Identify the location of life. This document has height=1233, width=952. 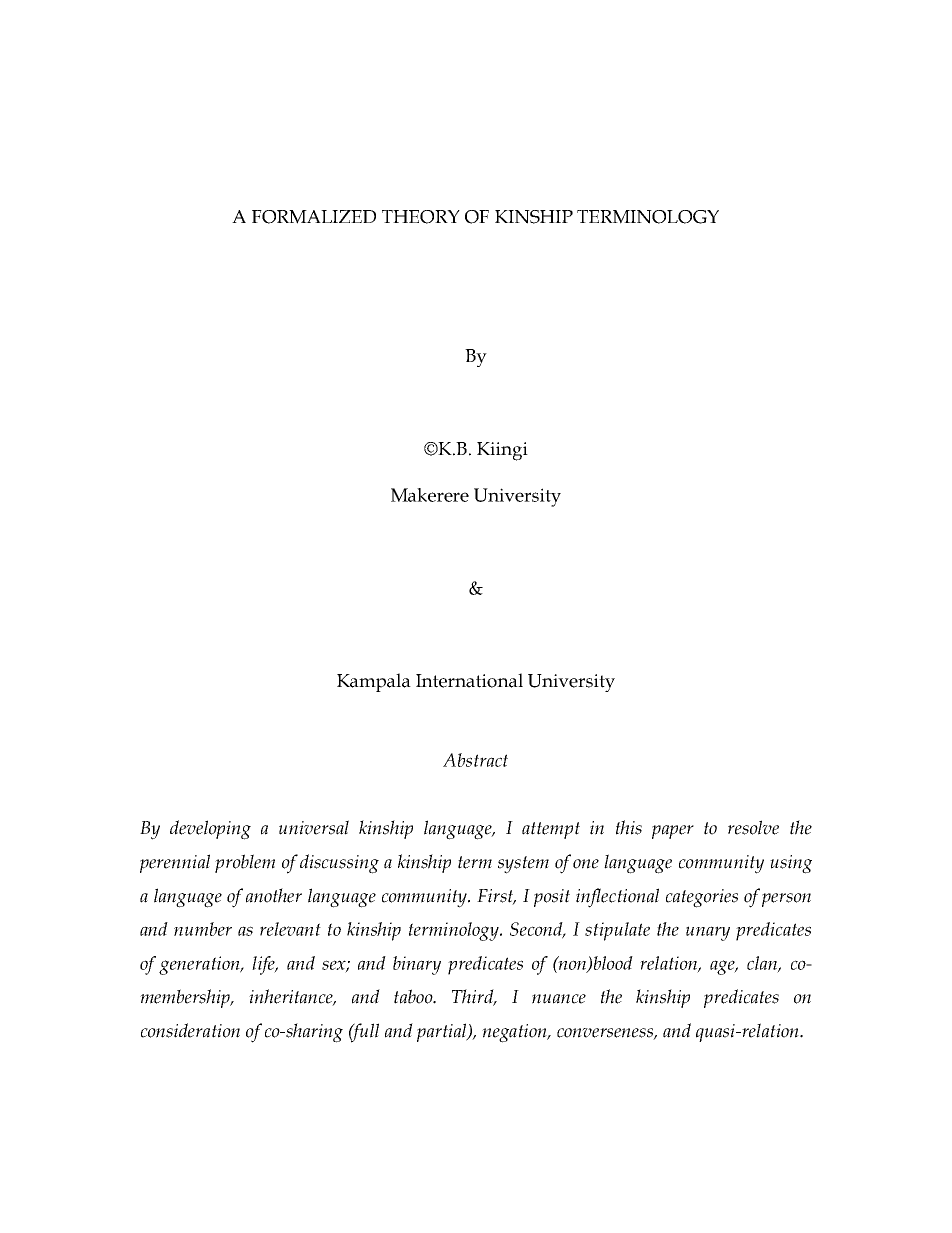
(264, 965).
